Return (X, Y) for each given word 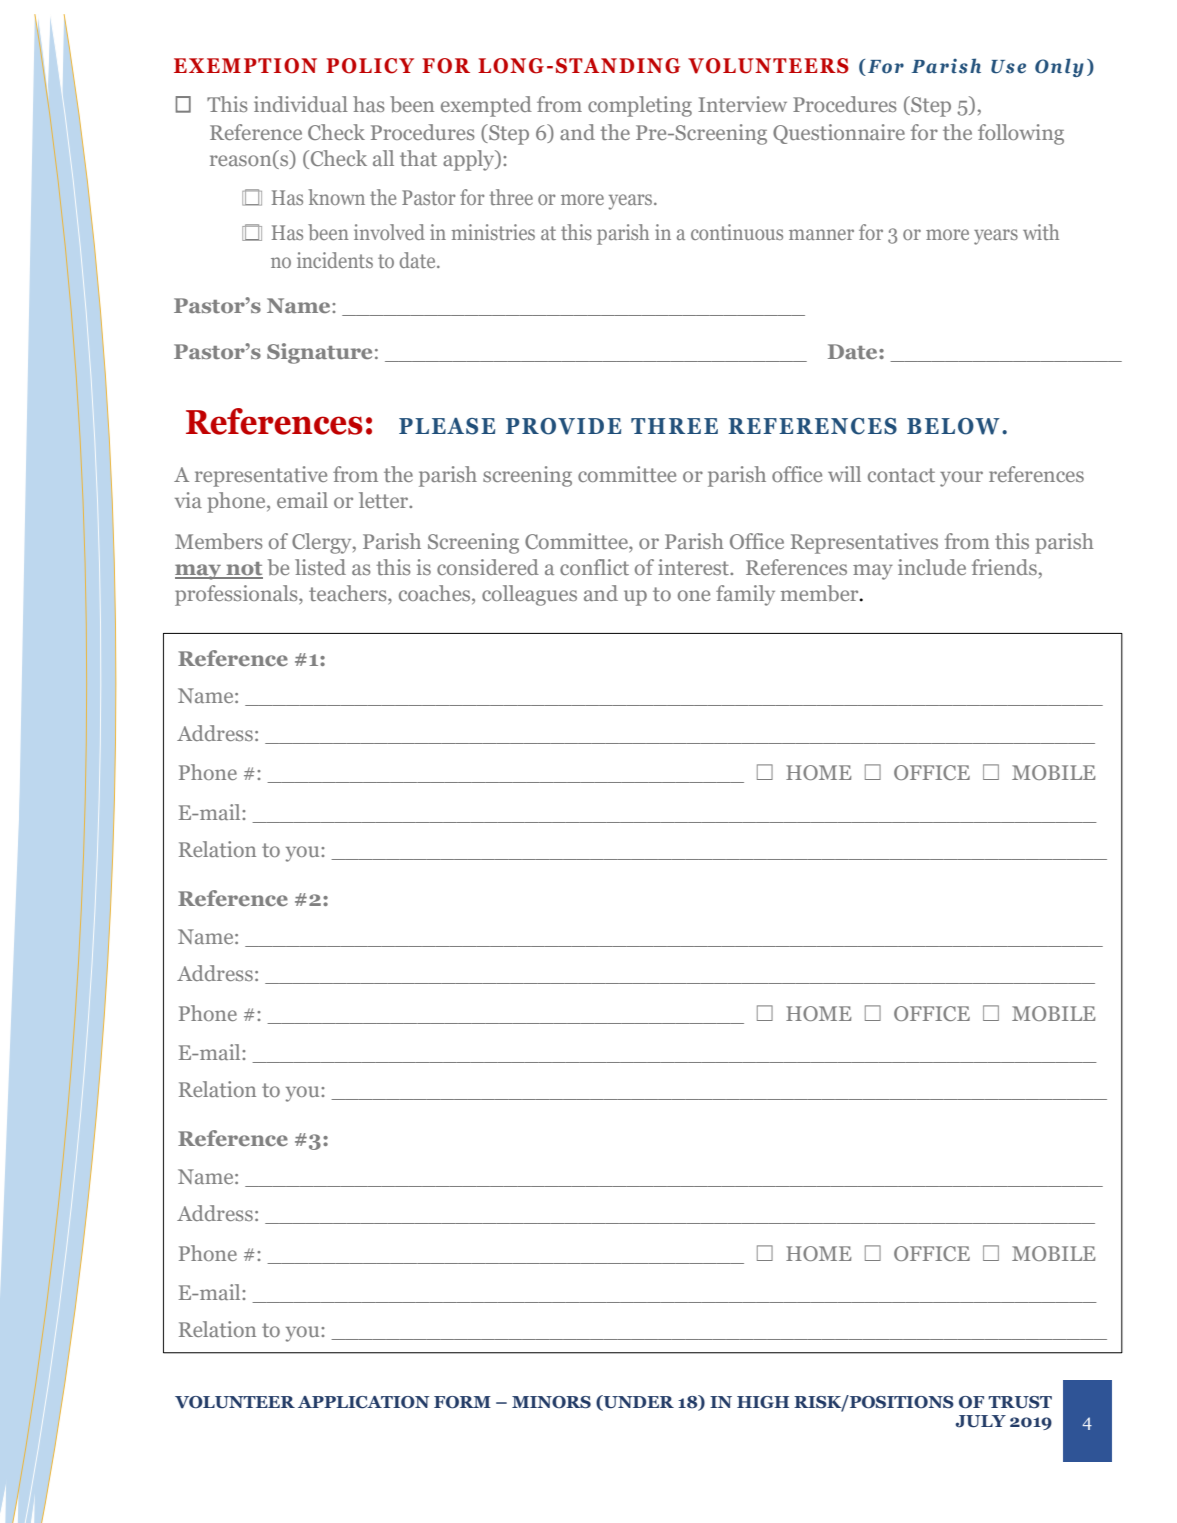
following (1021, 134)
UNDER (638, 1402)
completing (640, 106)
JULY (980, 1421)
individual (301, 104)
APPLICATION (364, 1402)
